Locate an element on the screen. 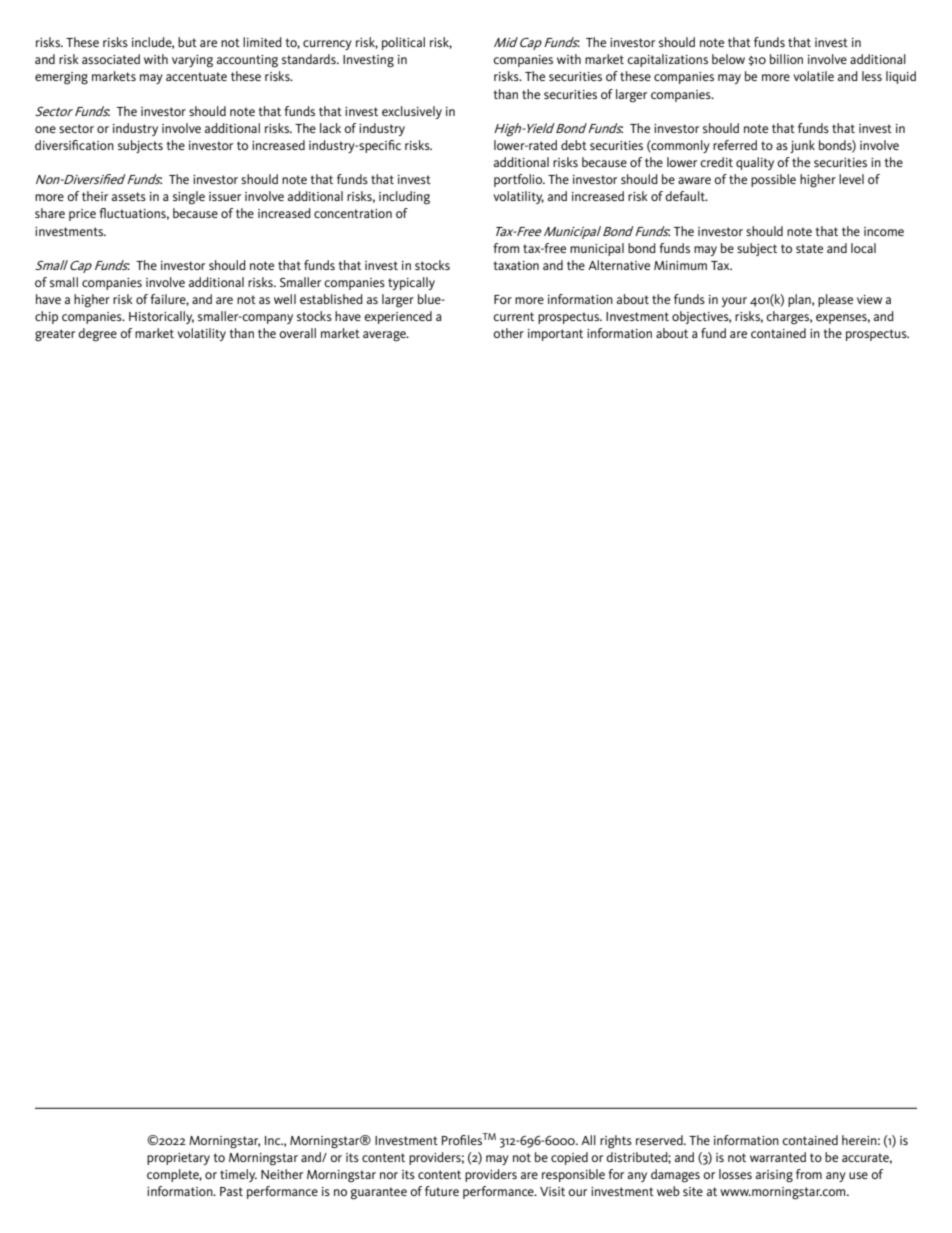 The width and height of the screenshot is (952, 1233). please is located at coordinates (835, 300).
